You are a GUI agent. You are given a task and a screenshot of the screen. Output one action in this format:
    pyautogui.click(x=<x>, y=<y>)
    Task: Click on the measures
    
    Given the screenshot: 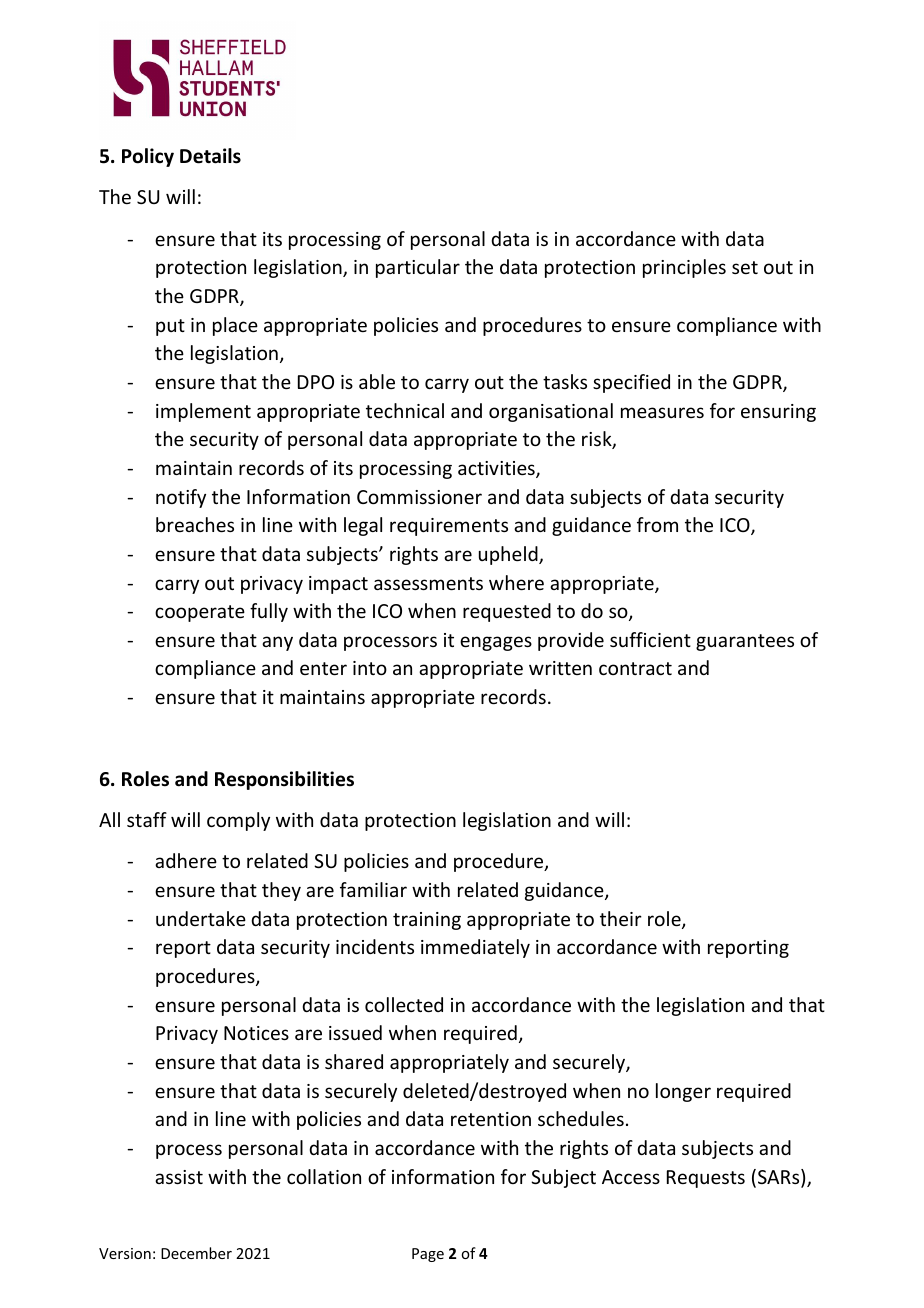 What is the action you would take?
    pyautogui.click(x=662, y=412)
